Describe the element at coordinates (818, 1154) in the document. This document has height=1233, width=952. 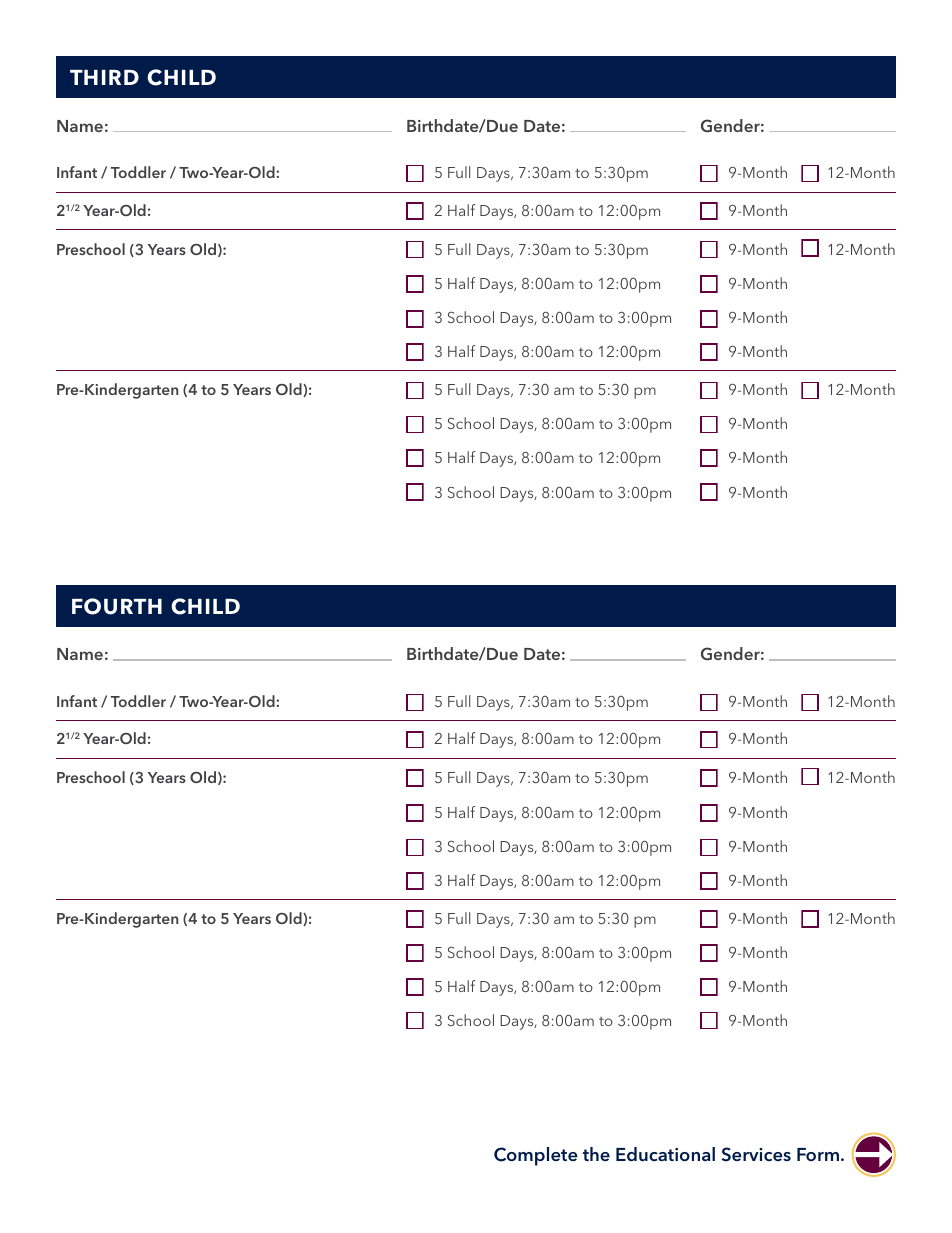
I see `Form` at that location.
